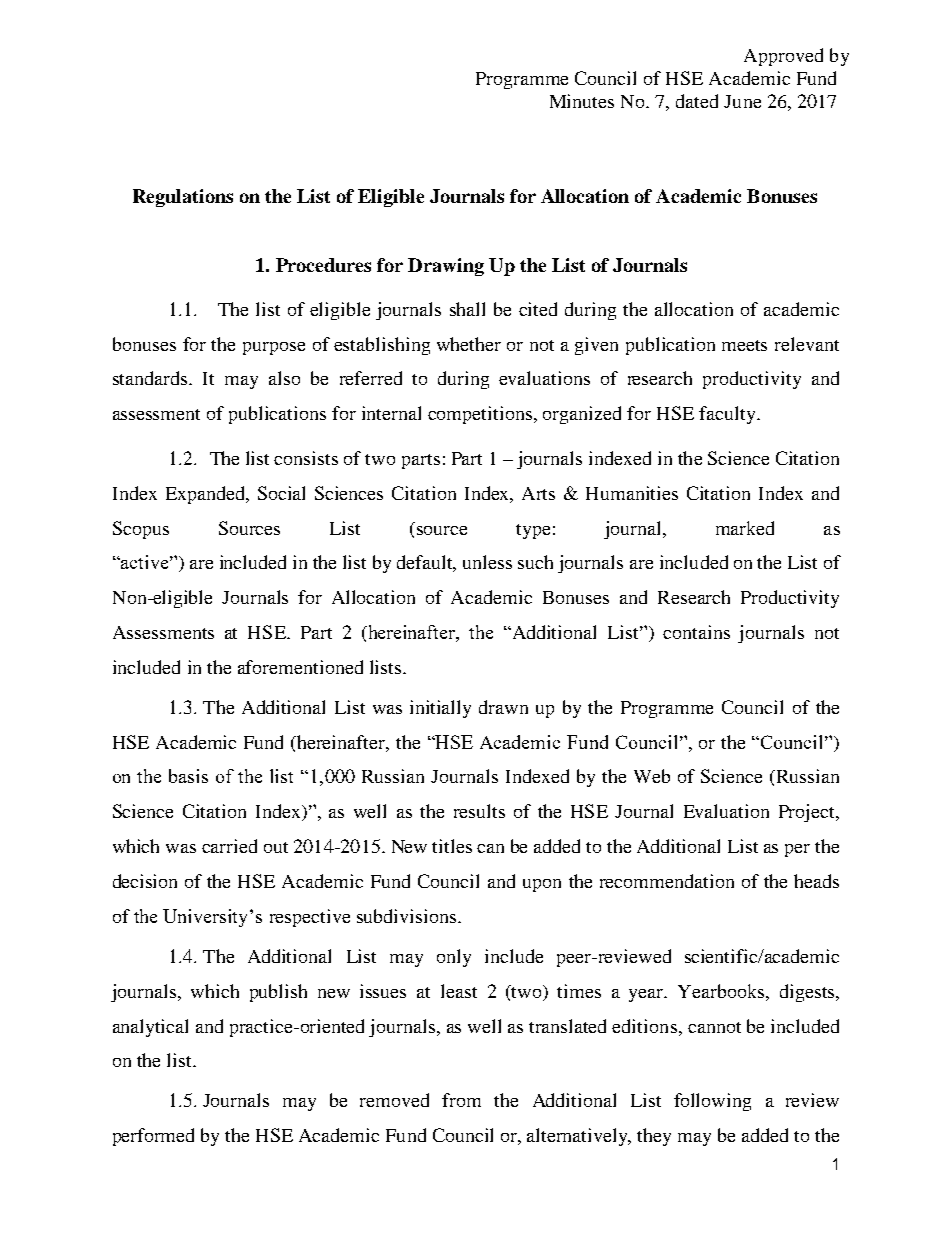 This image has width=952, height=1233. What do you see at coordinates (153, 1137) in the image?
I see `performed` at bounding box center [153, 1137].
